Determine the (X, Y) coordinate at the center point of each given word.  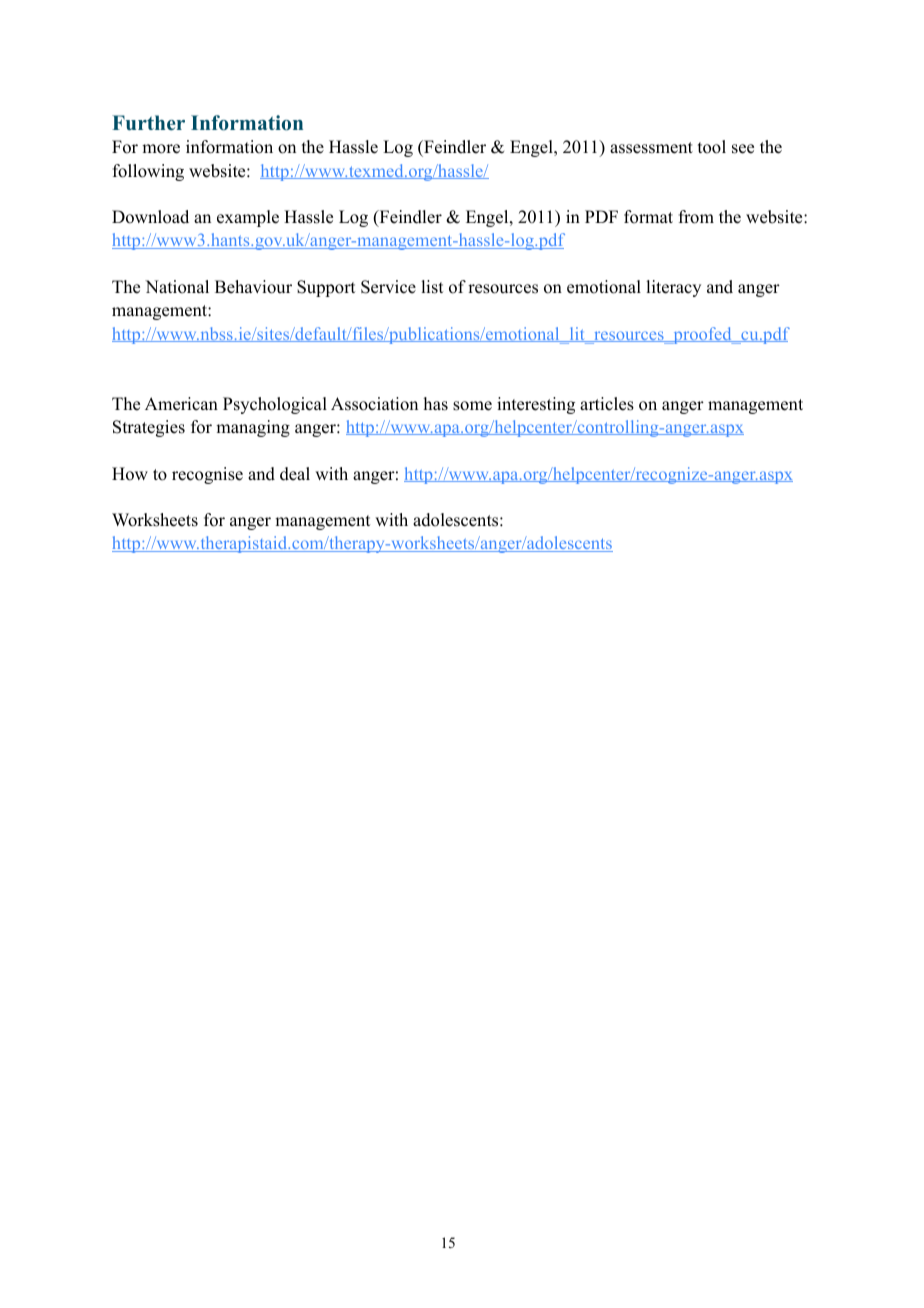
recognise (207, 475)
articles (607, 404)
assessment (651, 148)
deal (295, 474)
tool (712, 147)
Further (148, 123)
